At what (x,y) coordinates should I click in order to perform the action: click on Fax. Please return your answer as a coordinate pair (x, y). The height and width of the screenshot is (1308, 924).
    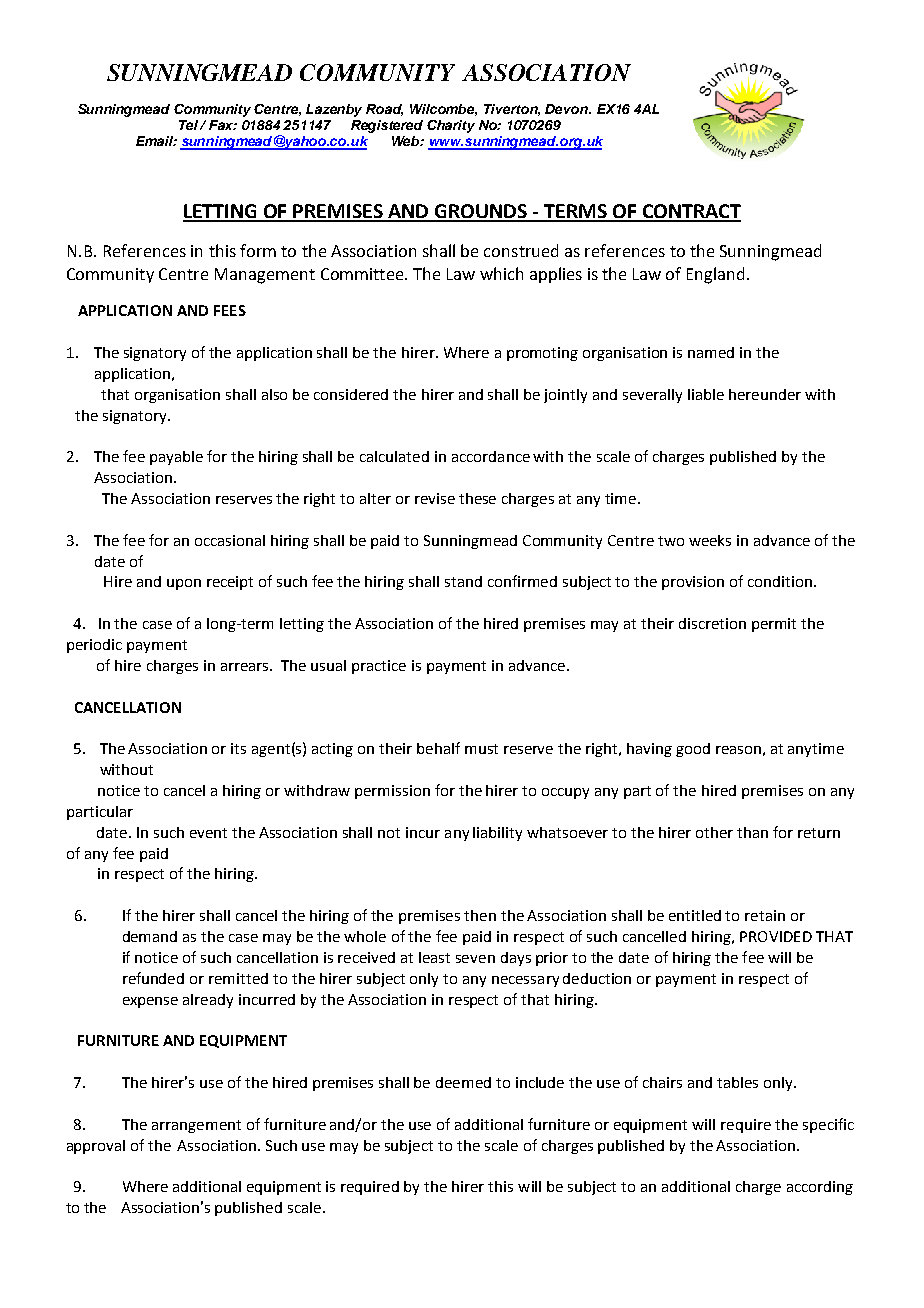
    Looking at the image, I should click on (223, 125).
